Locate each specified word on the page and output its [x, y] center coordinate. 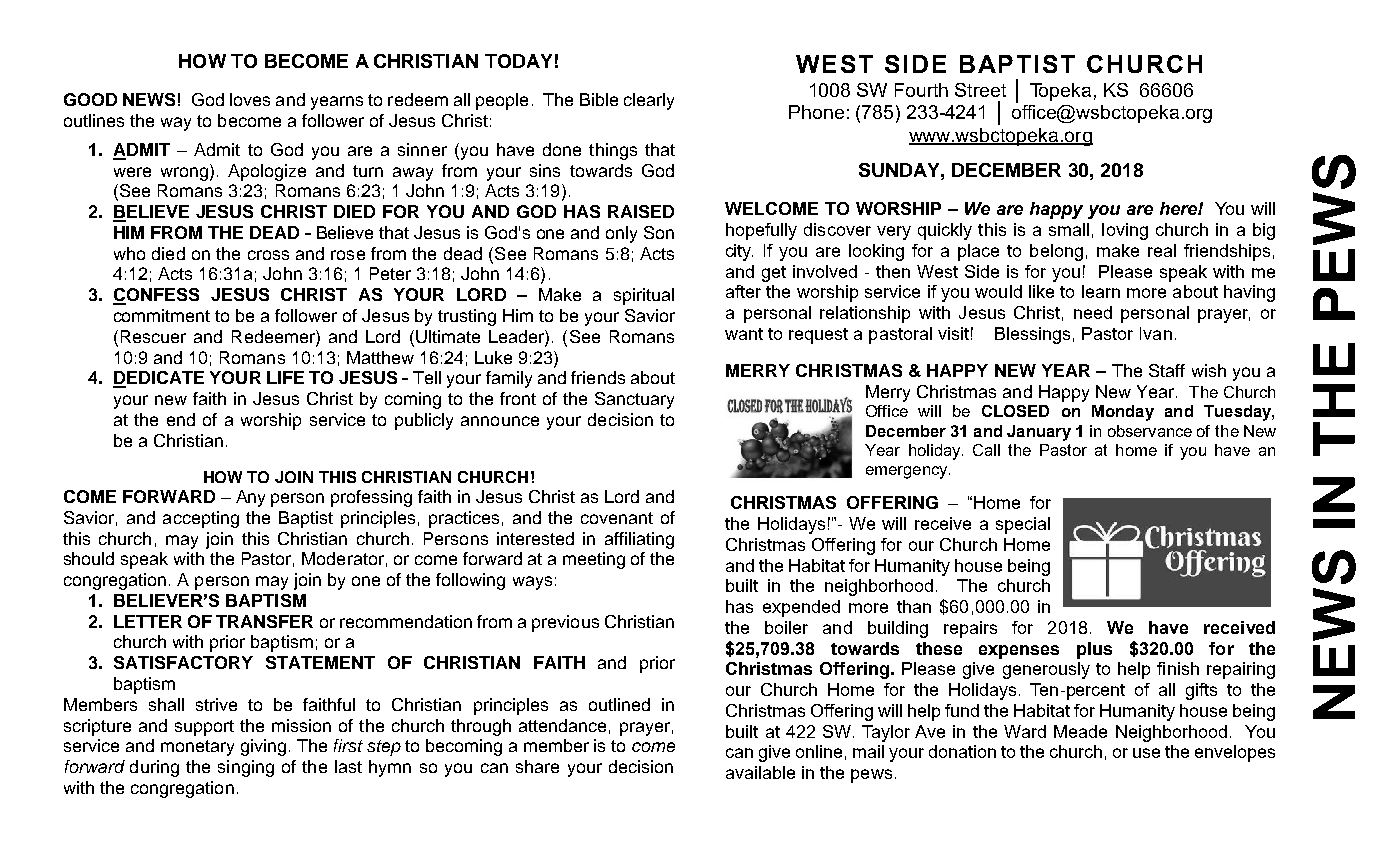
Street [980, 90]
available [760, 772]
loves [250, 99]
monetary [197, 748]
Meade [1080, 731]
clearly [649, 101]
